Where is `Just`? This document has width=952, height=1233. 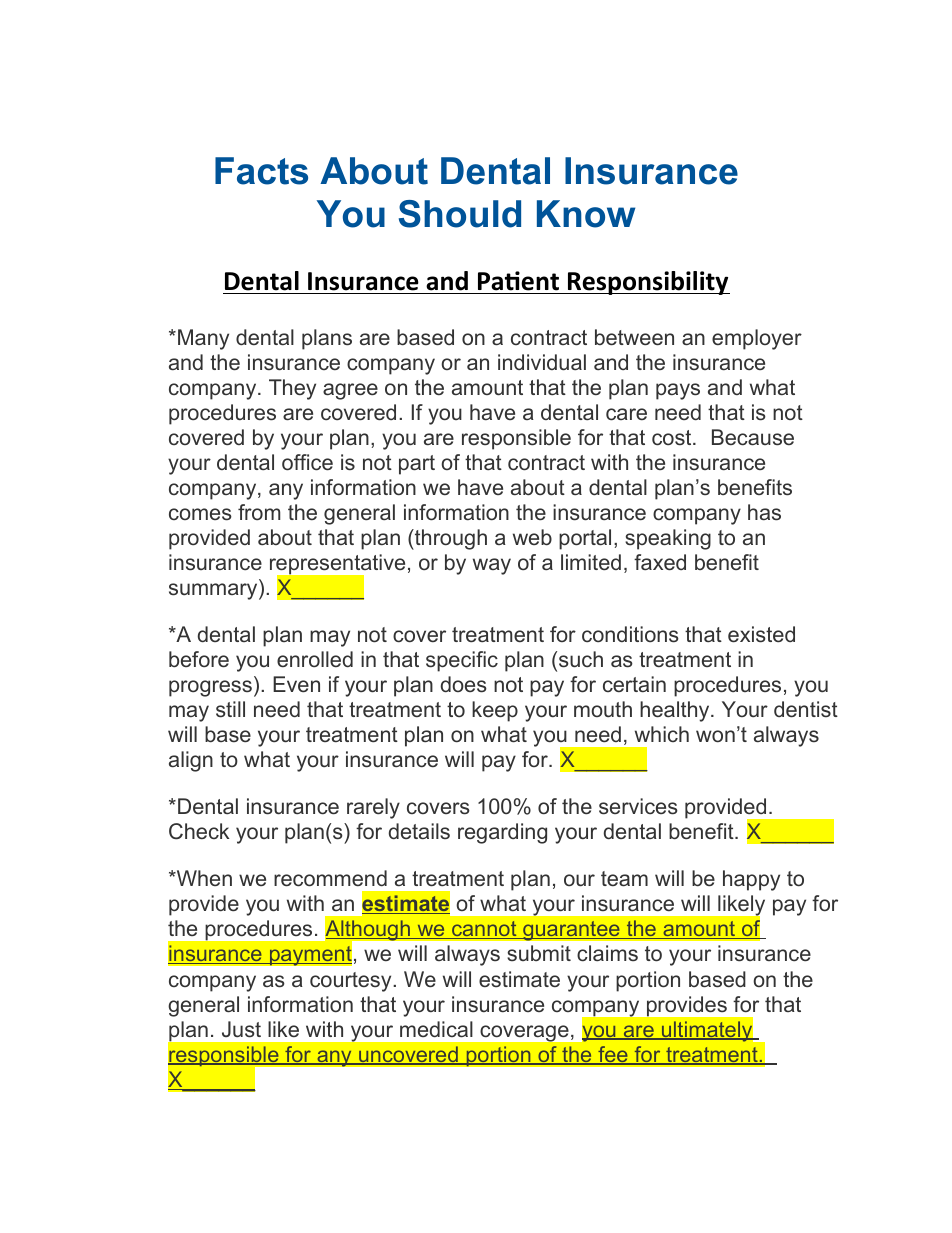 Just is located at coordinates (241, 1029).
